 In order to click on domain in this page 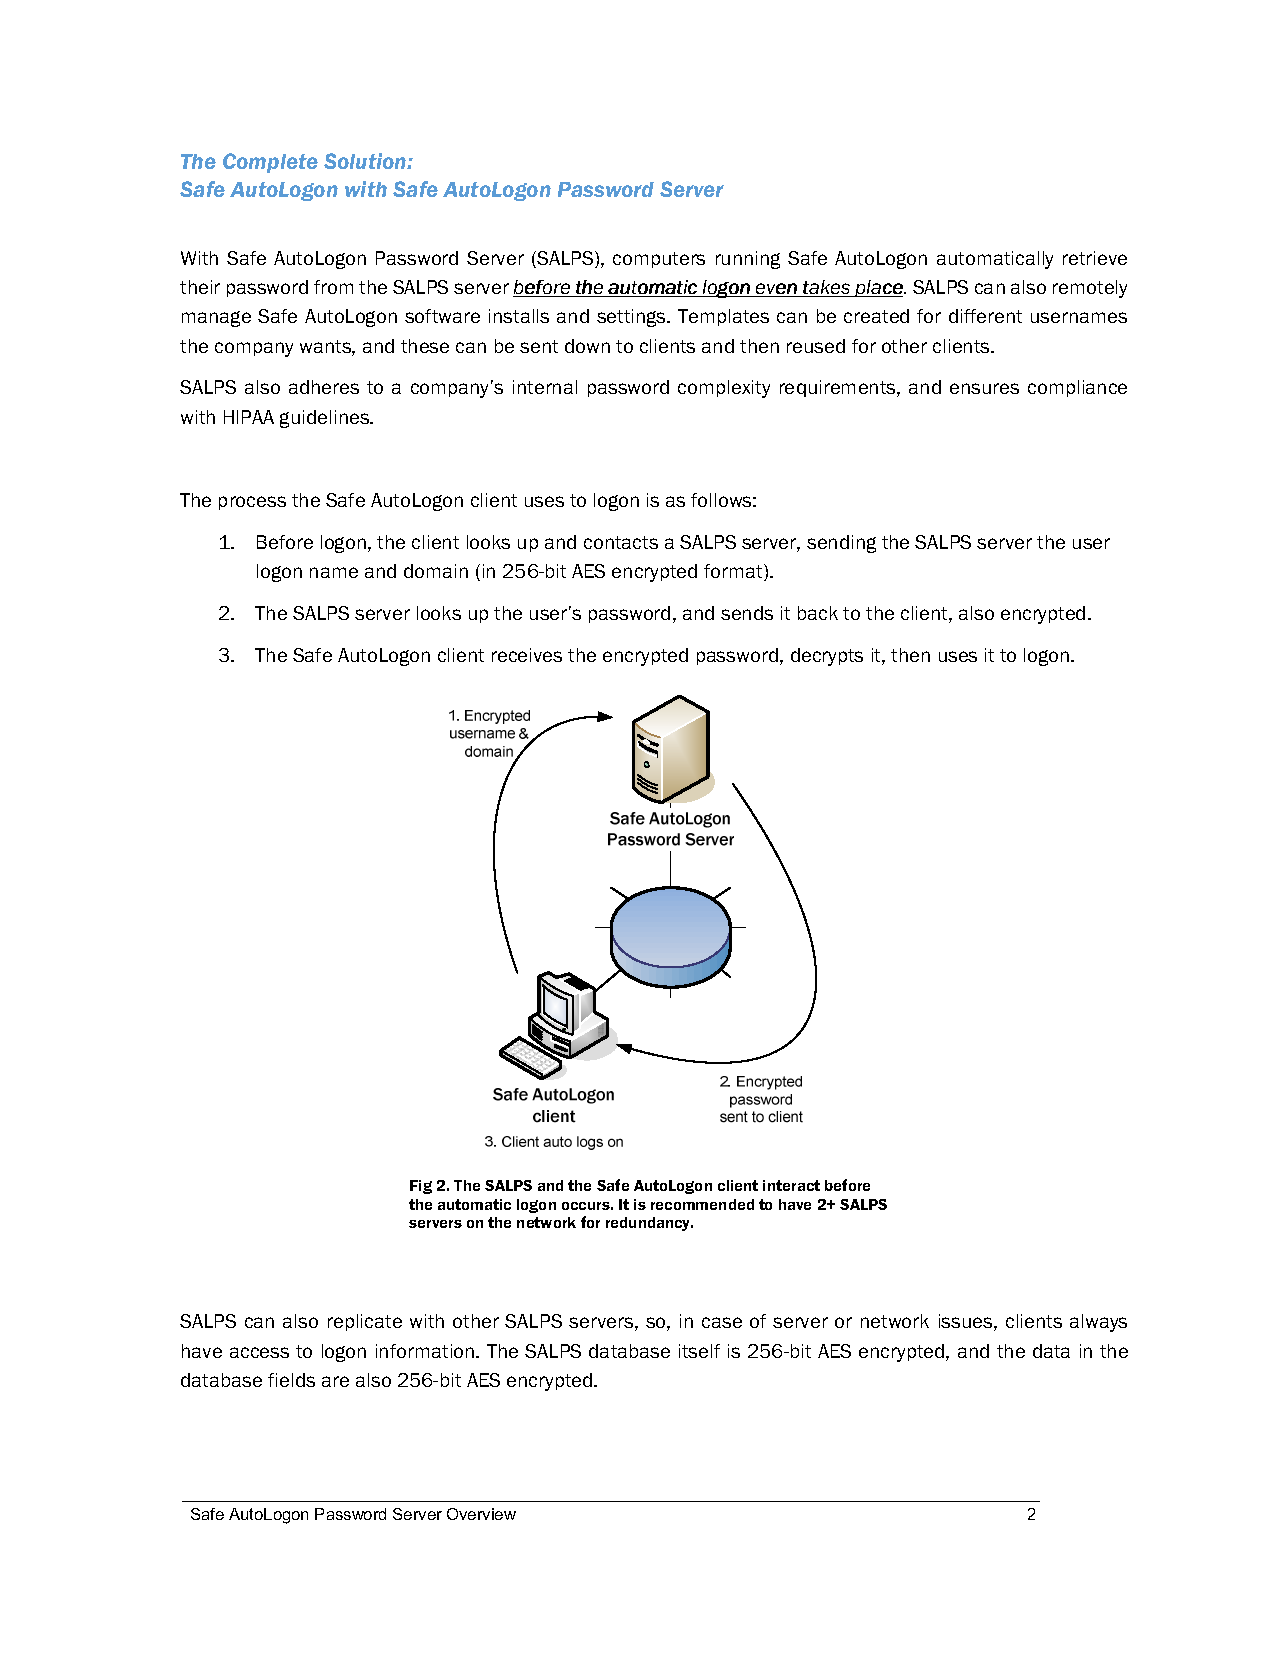, I will do `click(436, 571)`.
